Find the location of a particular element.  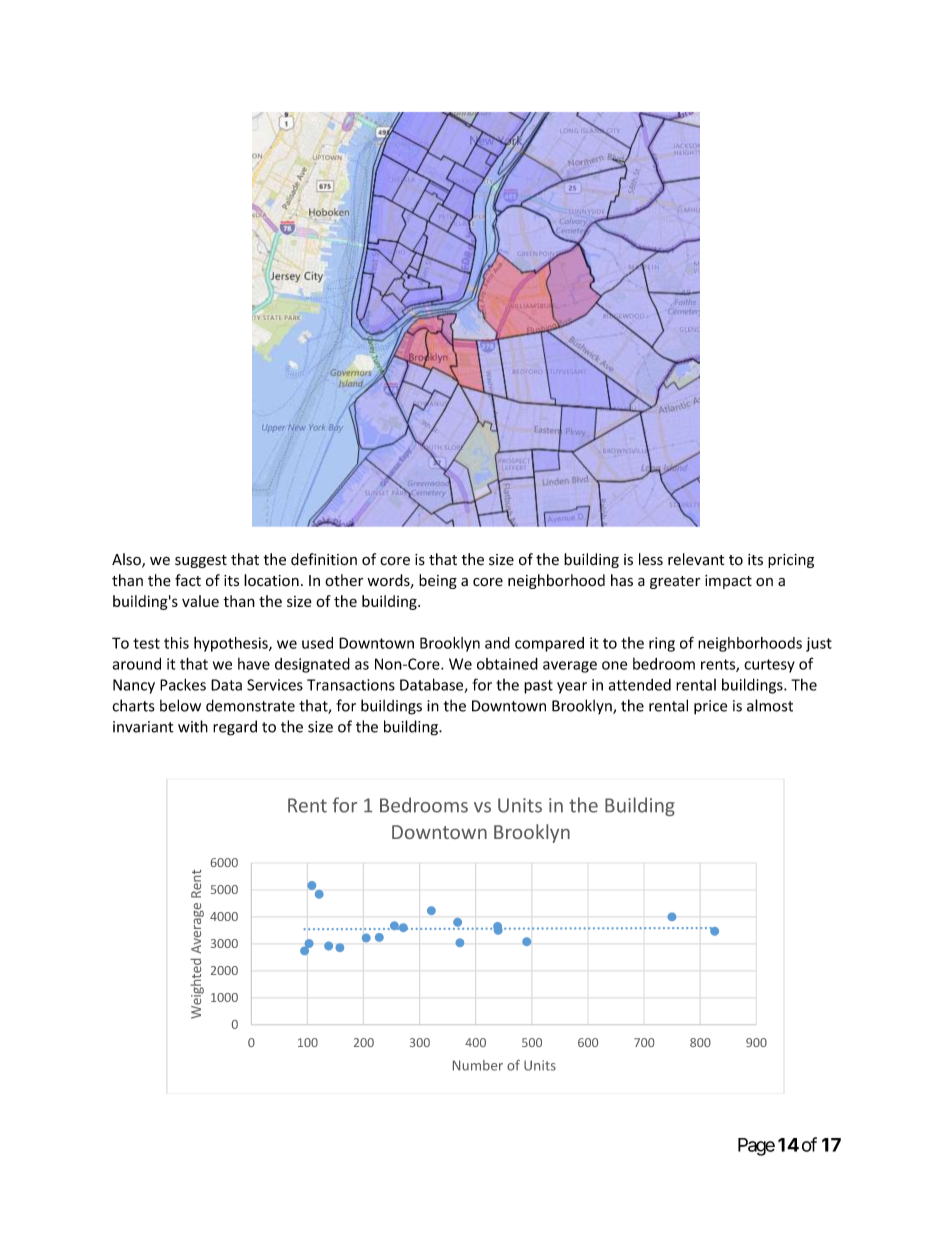

fact is located at coordinates (188, 580).
